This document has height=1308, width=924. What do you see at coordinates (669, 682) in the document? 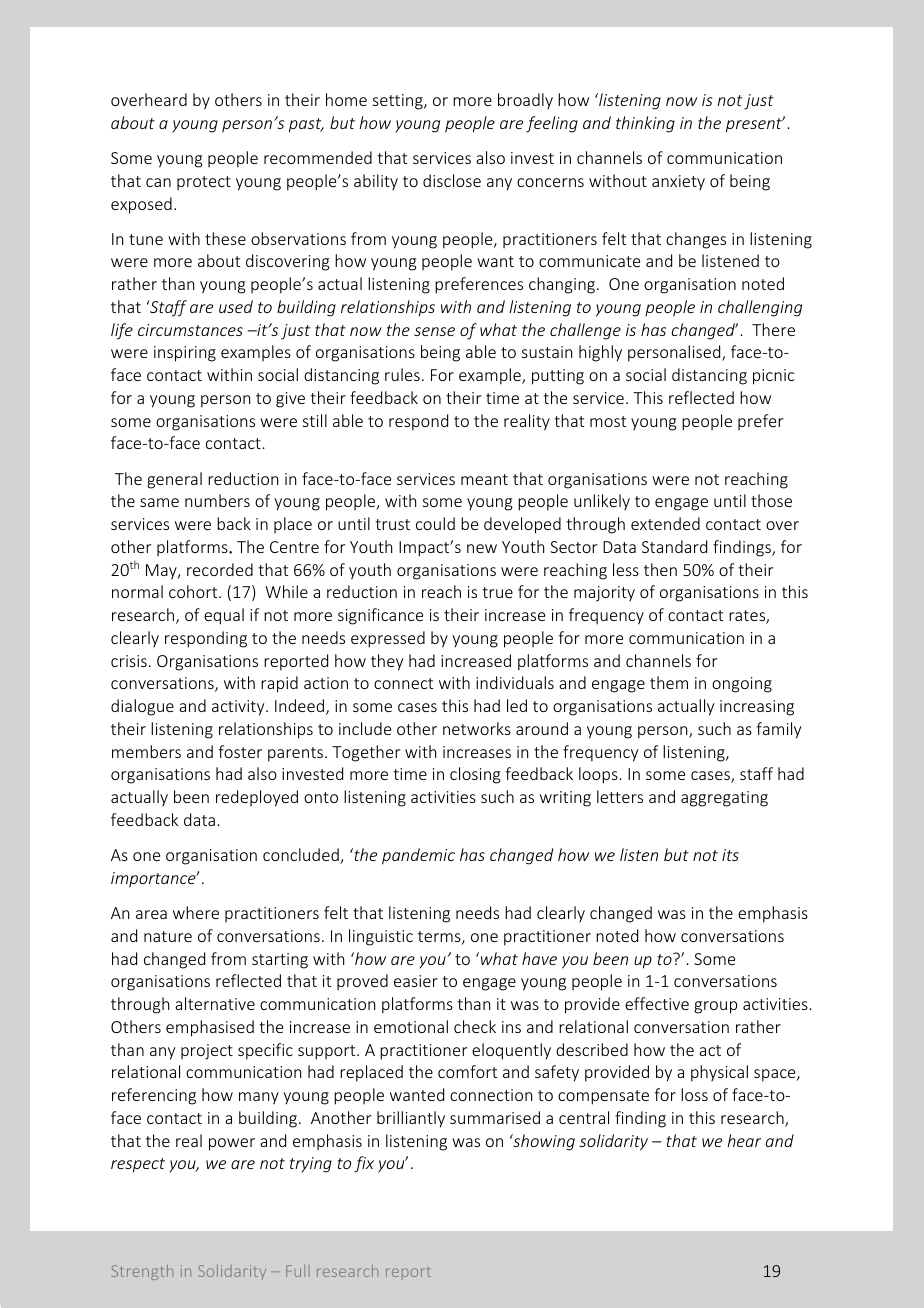
I see `them` at bounding box center [669, 682].
